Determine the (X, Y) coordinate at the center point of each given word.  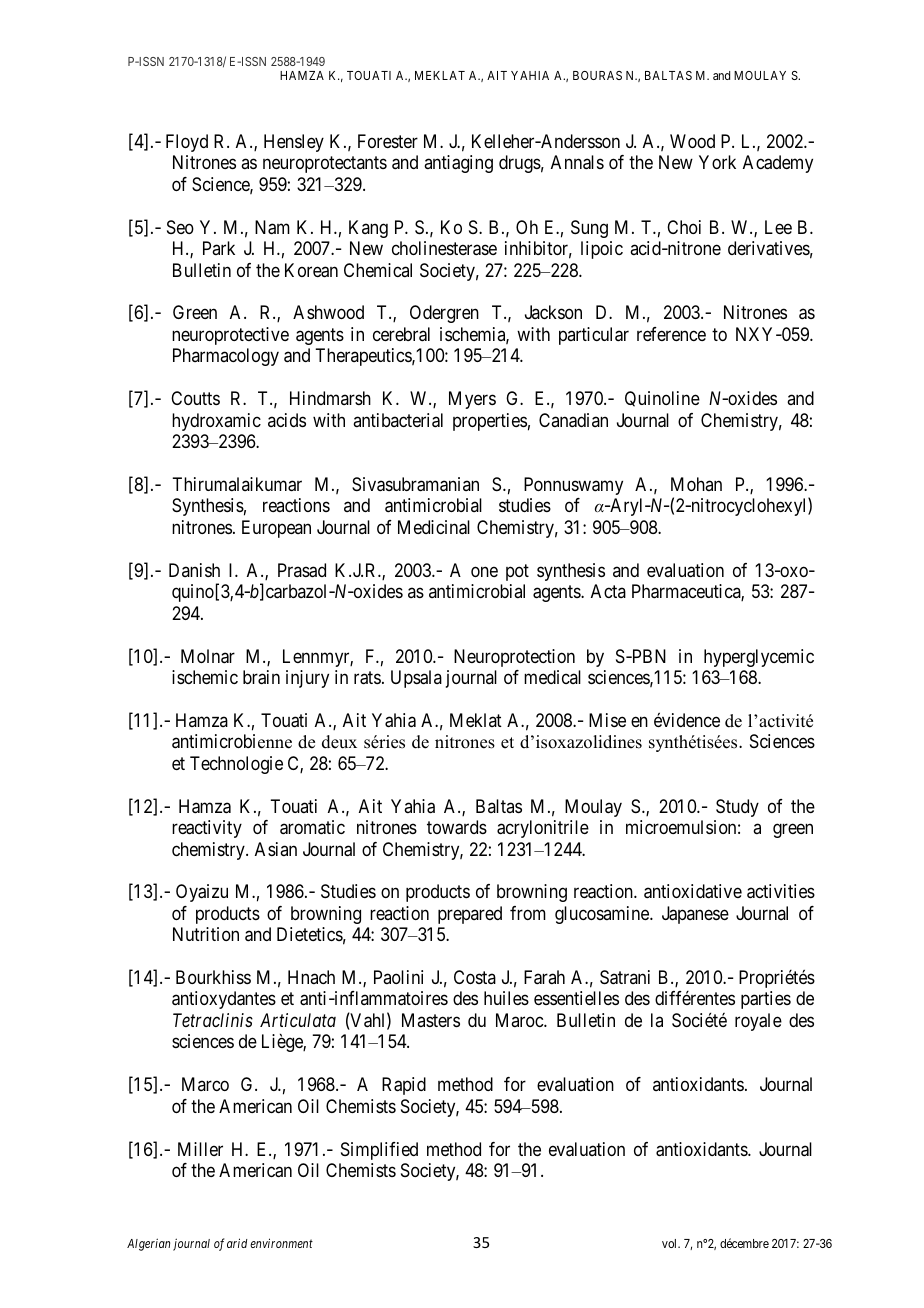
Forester (388, 141)
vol (671, 1243)
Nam (272, 227)
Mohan (696, 484)
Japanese (695, 915)
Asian (276, 849)
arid (237, 1243)
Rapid (404, 1086)
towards (457, 827)
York (717, 162)
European (276, 529)
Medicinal (434, 527)
